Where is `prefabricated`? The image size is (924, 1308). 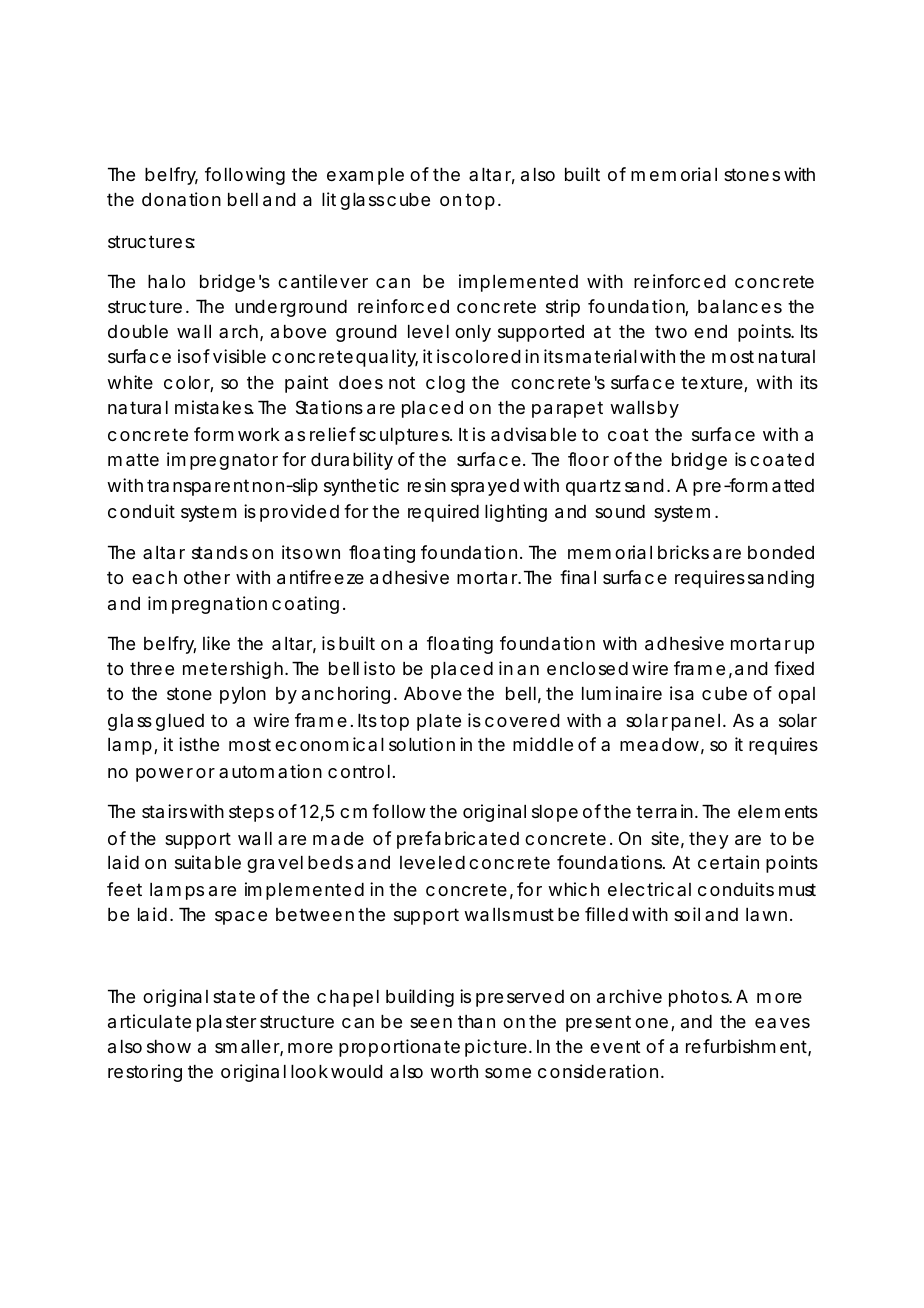
prefabricated is located at coordinates (458, 840).
